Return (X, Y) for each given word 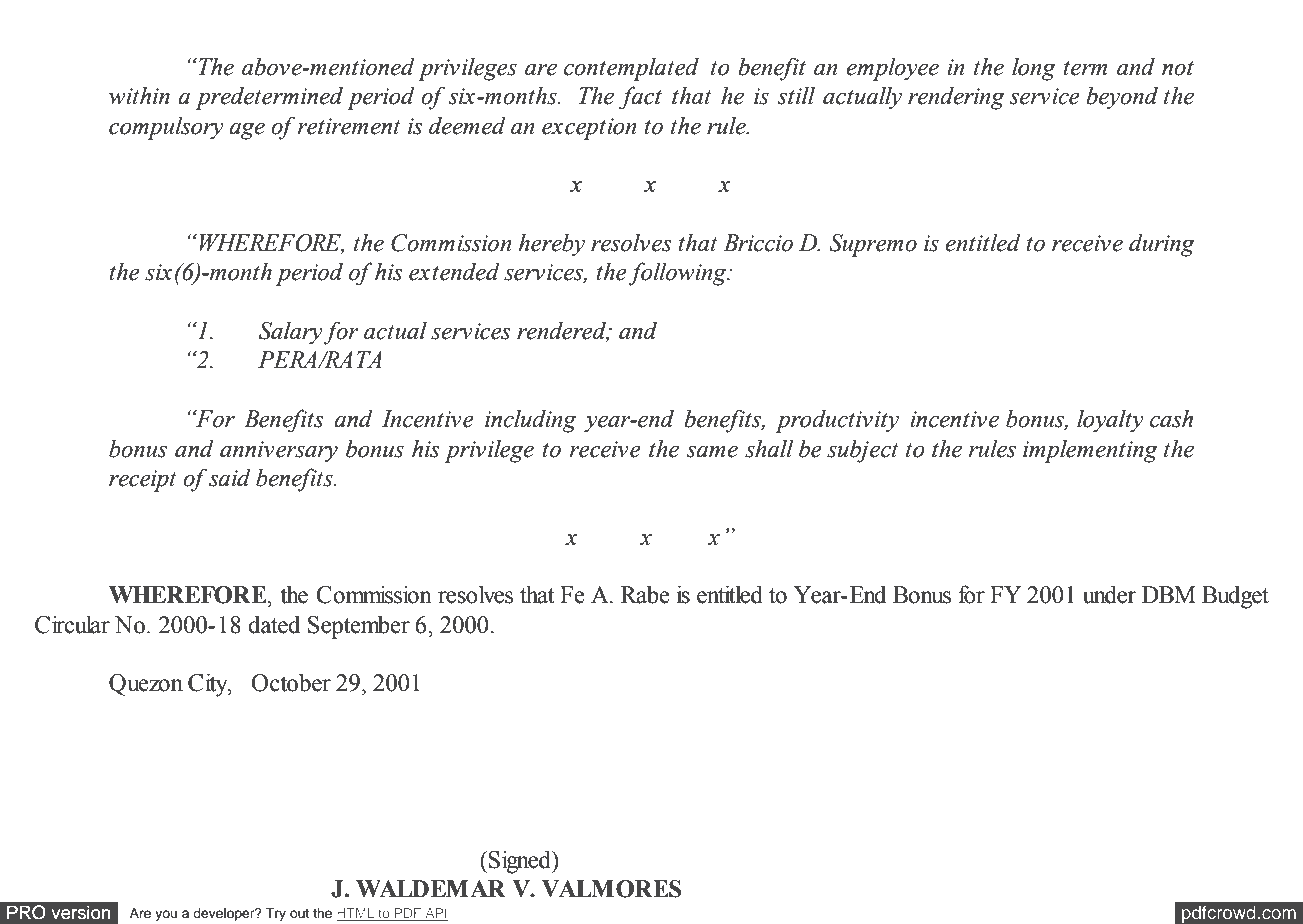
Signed (521, 862)
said (230, 477)
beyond (1122, 98)
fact (640, 98)
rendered (563, 331)
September (359, 627)
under (1109, 594)
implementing (1090, 451)
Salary (291, 333)
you (166, 915)
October (291, 682)
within (139, 95)
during (1162, 245)
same (712, 452)
